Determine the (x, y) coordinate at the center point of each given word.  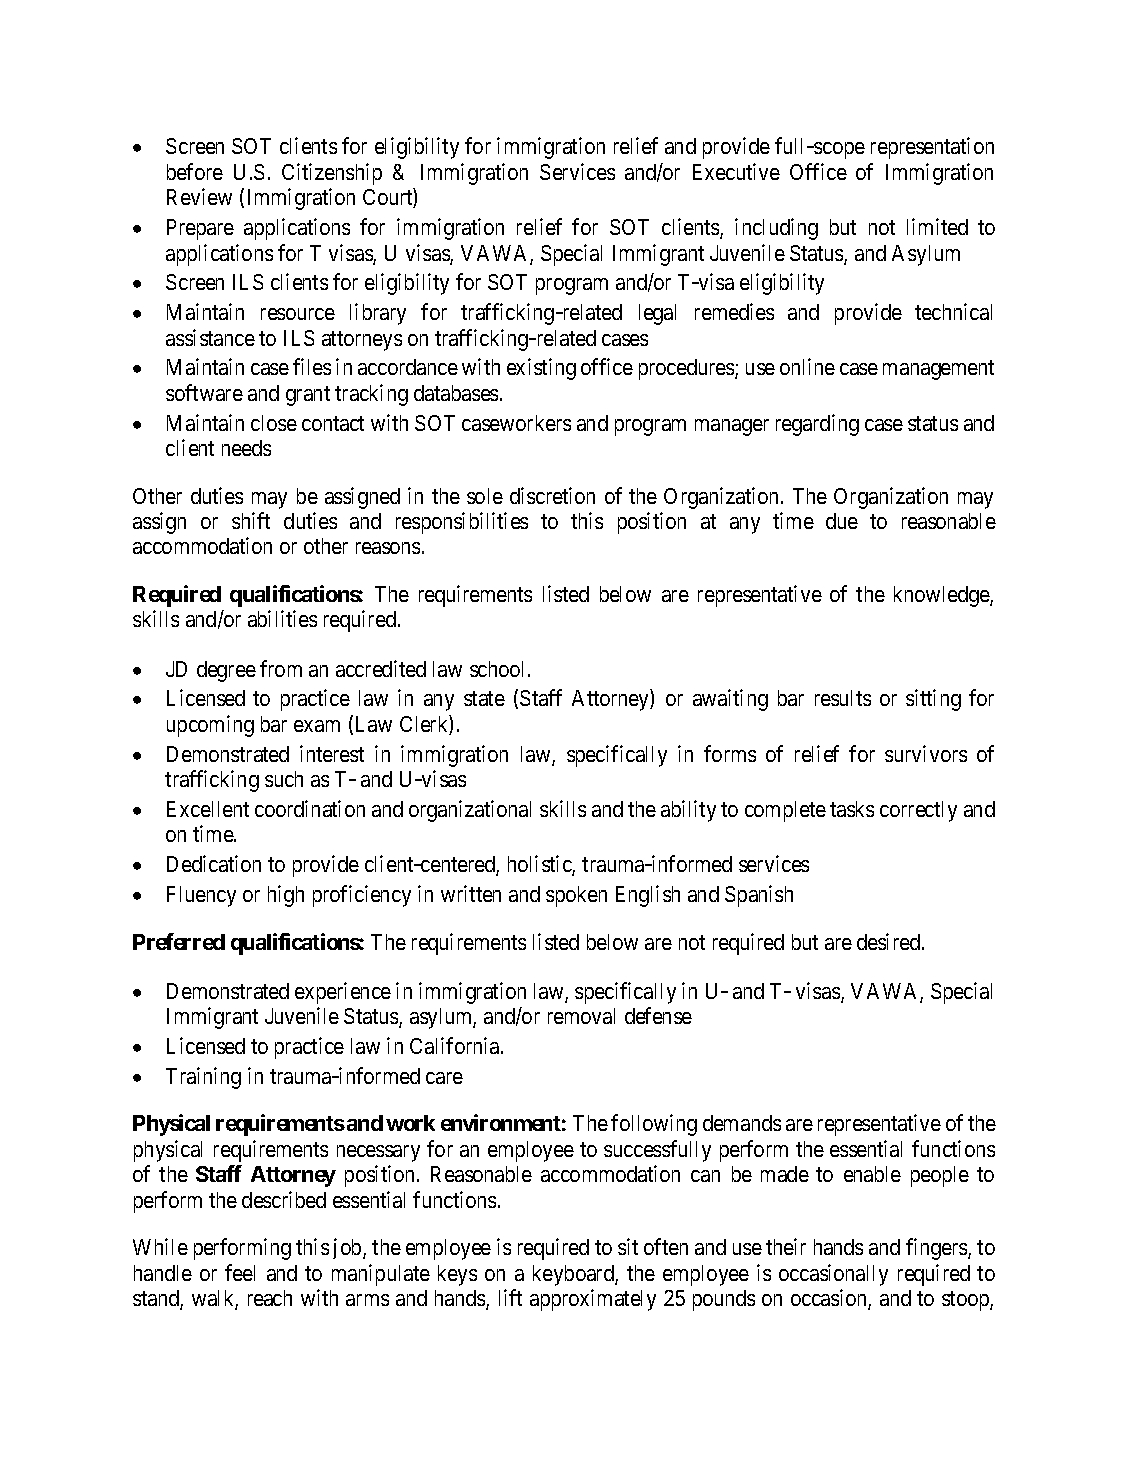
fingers (937, 1249)
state (484, 699)
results (843, 698)
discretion (552, 495)
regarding (817, 425)
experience (343, 993)
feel (240, 1272)
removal (581, 1016)
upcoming (210, 726)
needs (246, 448)
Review (199, 196)
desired (890, 941)
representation (932, 148)
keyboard (574, 1275)
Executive (736, 171)
